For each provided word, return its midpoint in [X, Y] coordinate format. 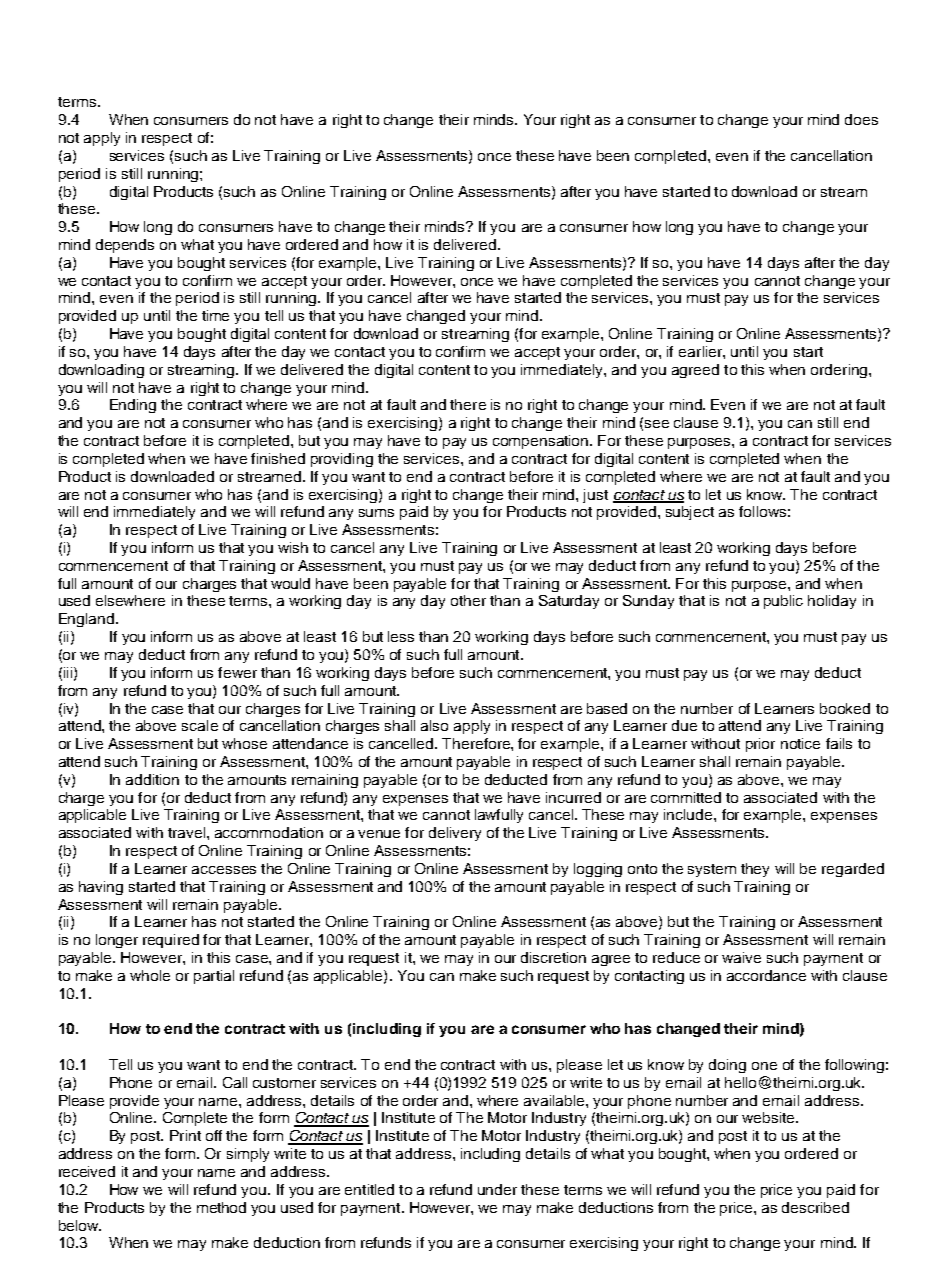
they [755, 870]
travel [188, 832]
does [861, 119]
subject [690, 513]
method [221, 1207]
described [815, 1207]
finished [278, 458]
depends [125, 246]
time [215, 315]
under [497, 1189]
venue [379, 834]
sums [376, 513]
